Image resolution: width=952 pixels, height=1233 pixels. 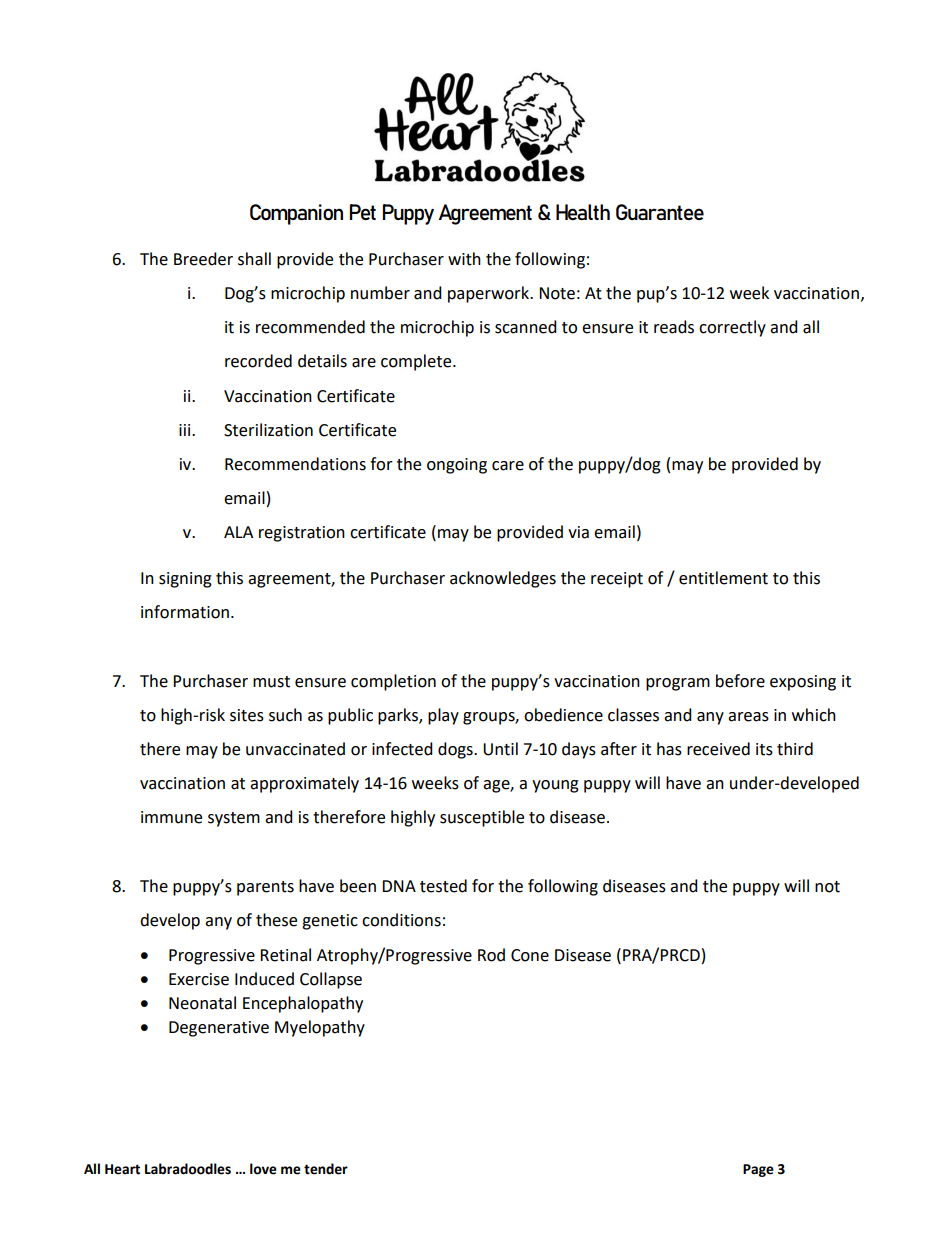 What do you see at coordinates (530, 955) in the screenshot?
I see `Cone` at bounding box center [530, 955].
